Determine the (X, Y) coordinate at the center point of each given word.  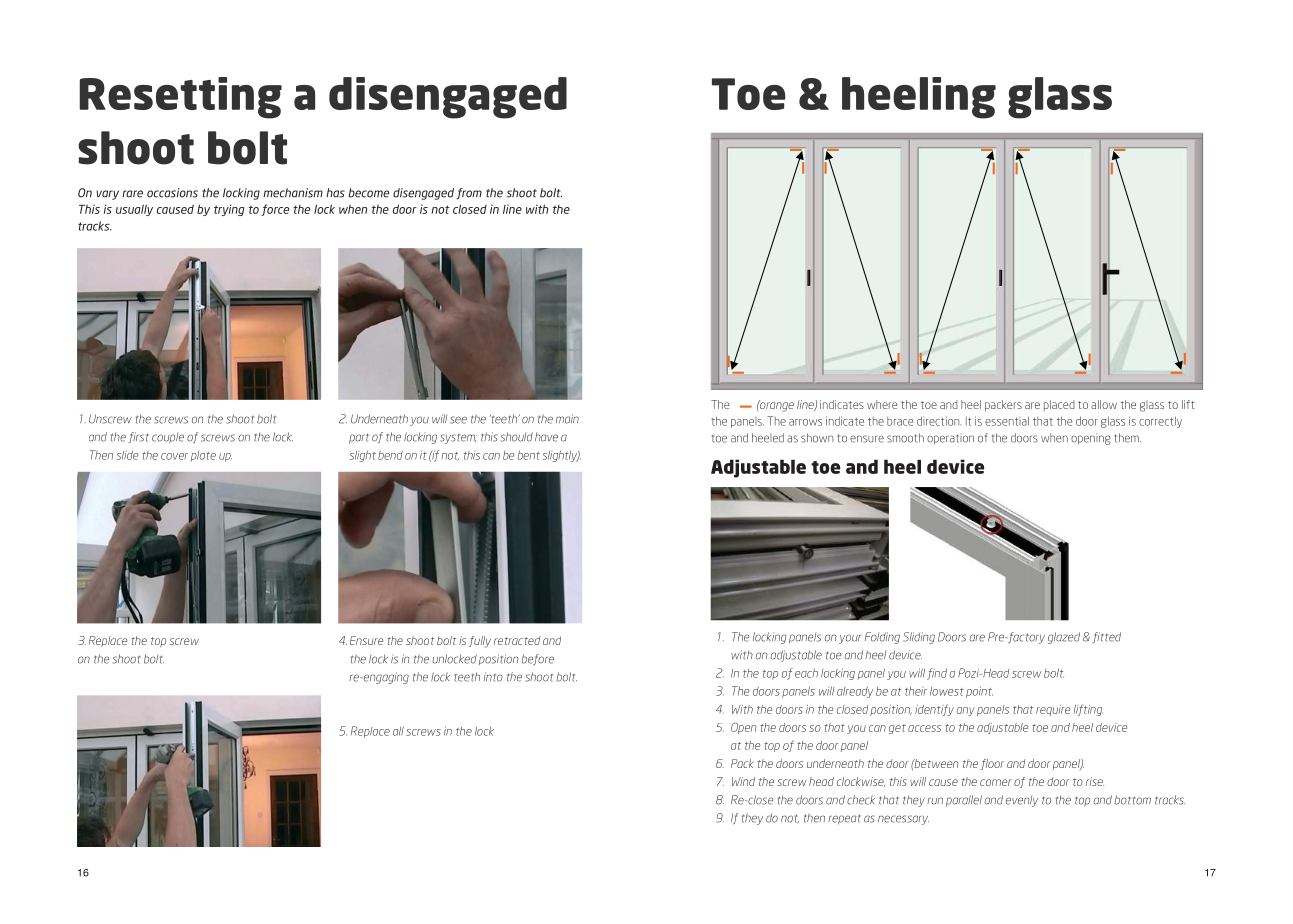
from (469, 193)
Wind (743, 781)
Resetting (180, 98)
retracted (517, 640)
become (368, 193)
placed (1059, 405)
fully (480, 642)
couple (168, 438)
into (493, 677)
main (567, 419)
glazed (1064, 638)
